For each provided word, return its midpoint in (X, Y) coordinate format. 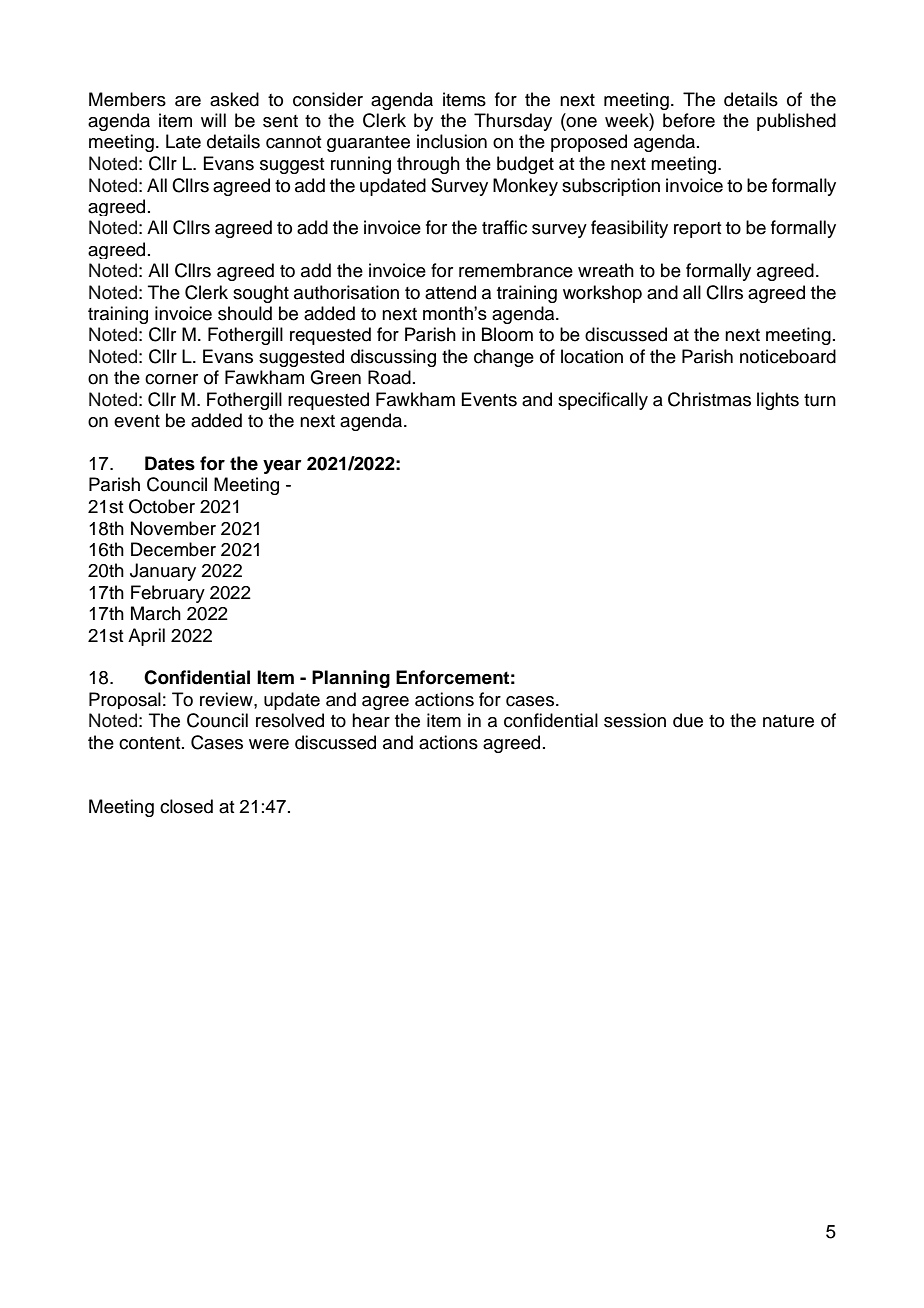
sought (261, 294)
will (213, 120)
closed (186, 806)
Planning (351, 679)
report (698, 230)
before (689, 120)
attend (450, 292)
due (688, 720)
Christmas (709, 399)
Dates (170, 463)
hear (371, 720)
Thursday (513, 122)
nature (788, 721)
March (156, 613)
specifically (603, 401)
